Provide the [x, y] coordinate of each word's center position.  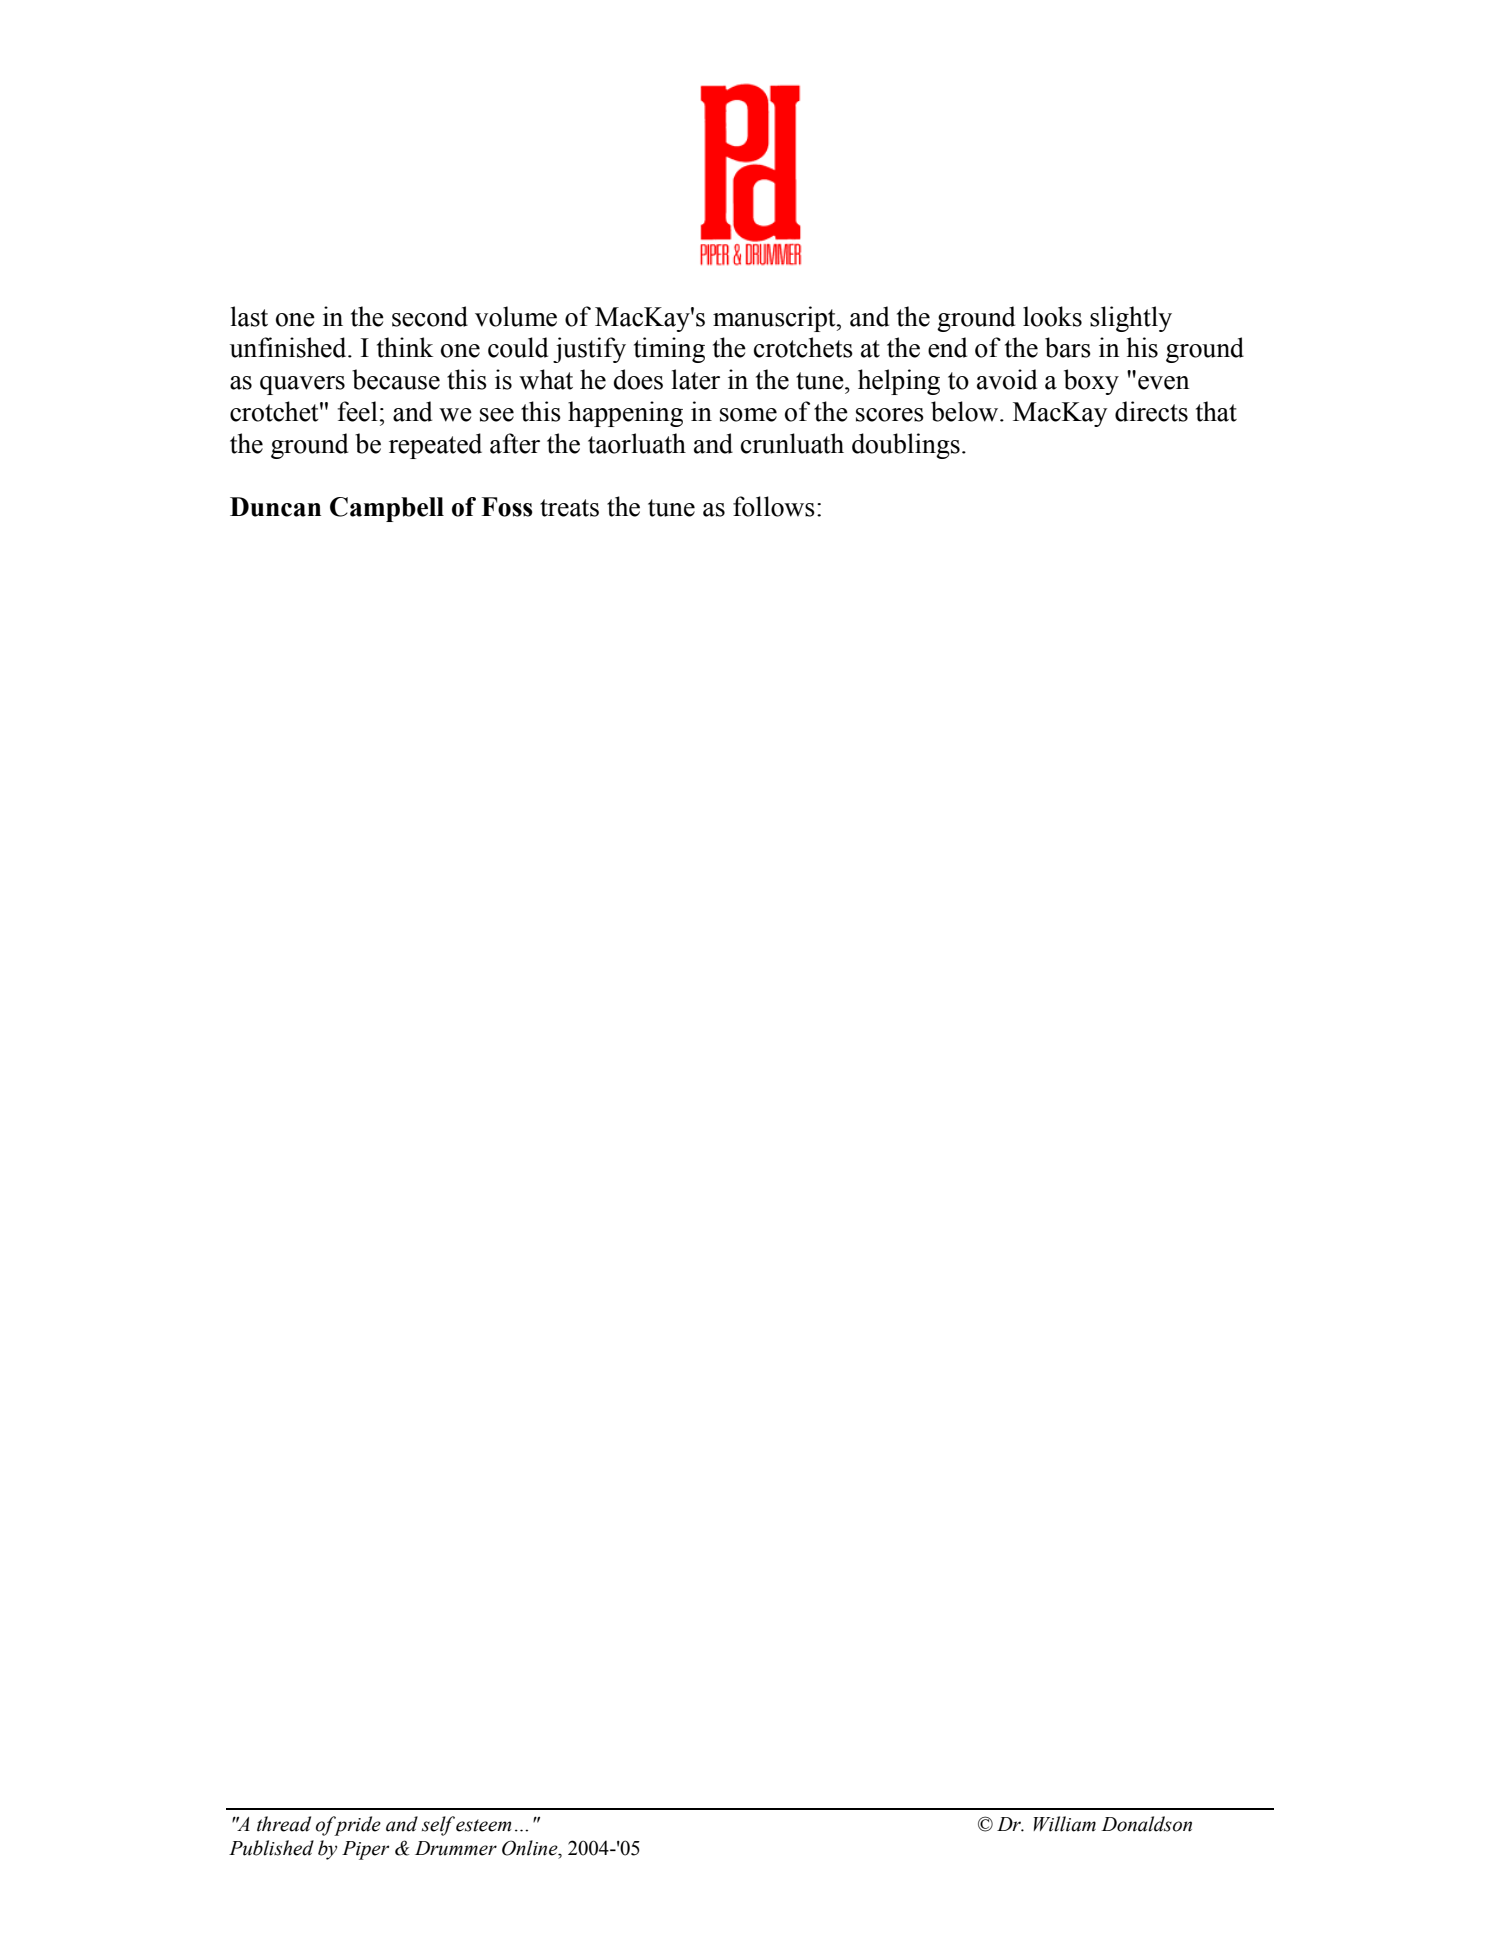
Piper [365, 1850]
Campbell [387, 509]
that [1216, 411]
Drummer [456, 1848]
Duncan [275, 507]
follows [774, 506]
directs [1151, 411]
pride [356, 1826]
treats [569, 508]
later [696, 379]
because [396, 379]
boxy [1091, 382]
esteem [483, 1825]
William [1064, 1824]
